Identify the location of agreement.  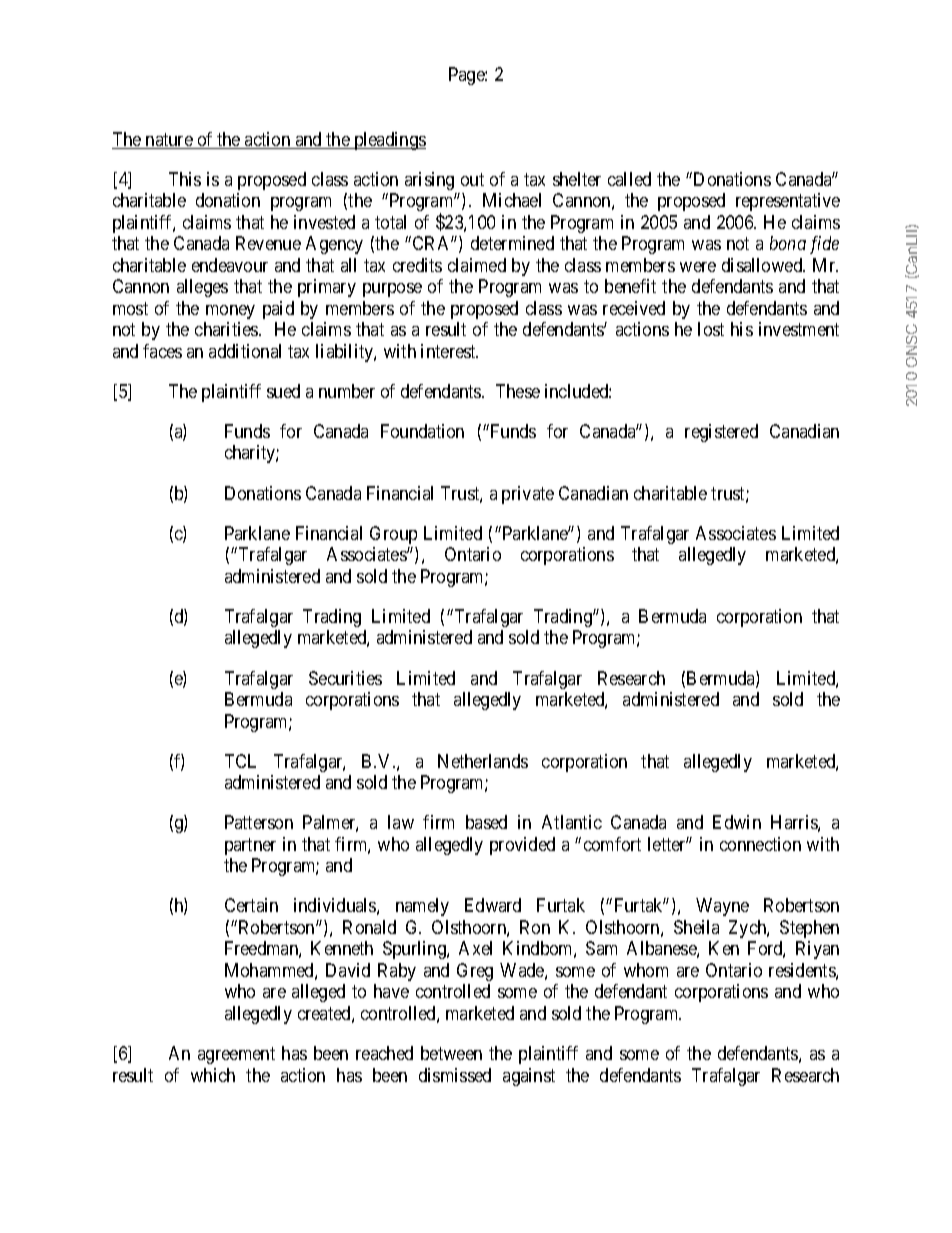
(236, 1055).
